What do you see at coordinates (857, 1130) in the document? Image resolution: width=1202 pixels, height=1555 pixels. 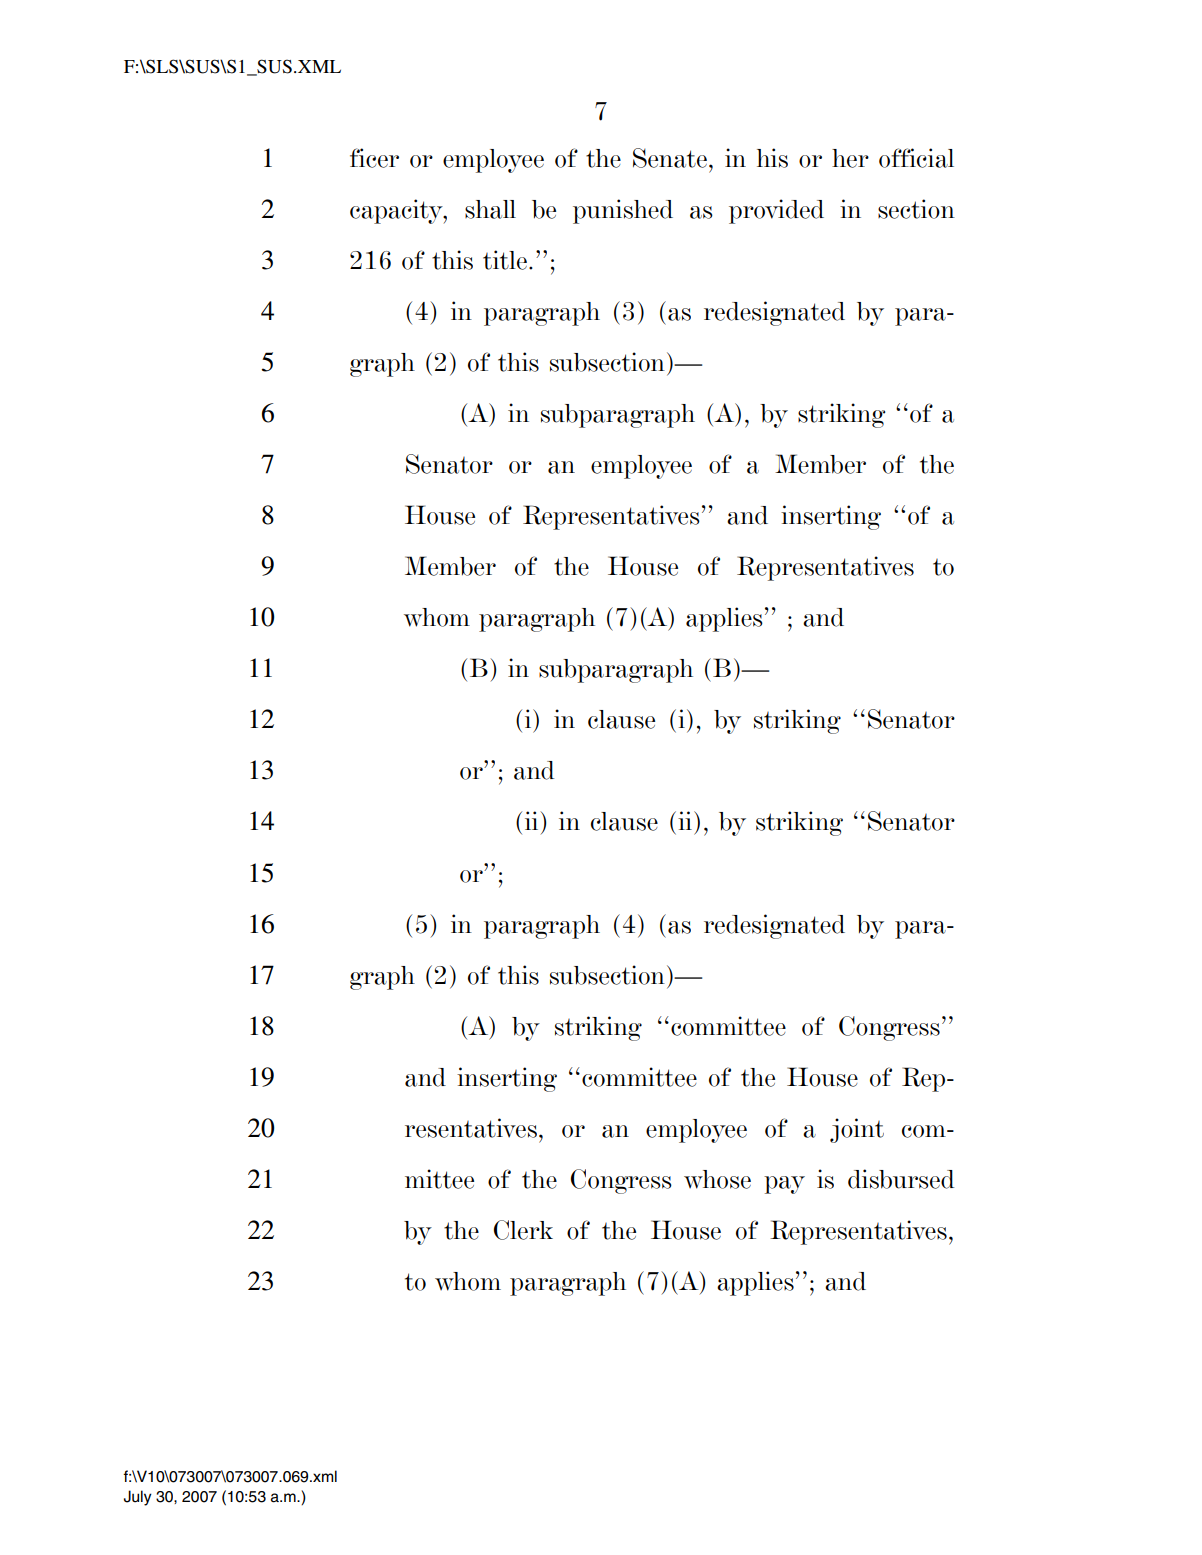 I see `joint` at bounding box center [857, 1130].
